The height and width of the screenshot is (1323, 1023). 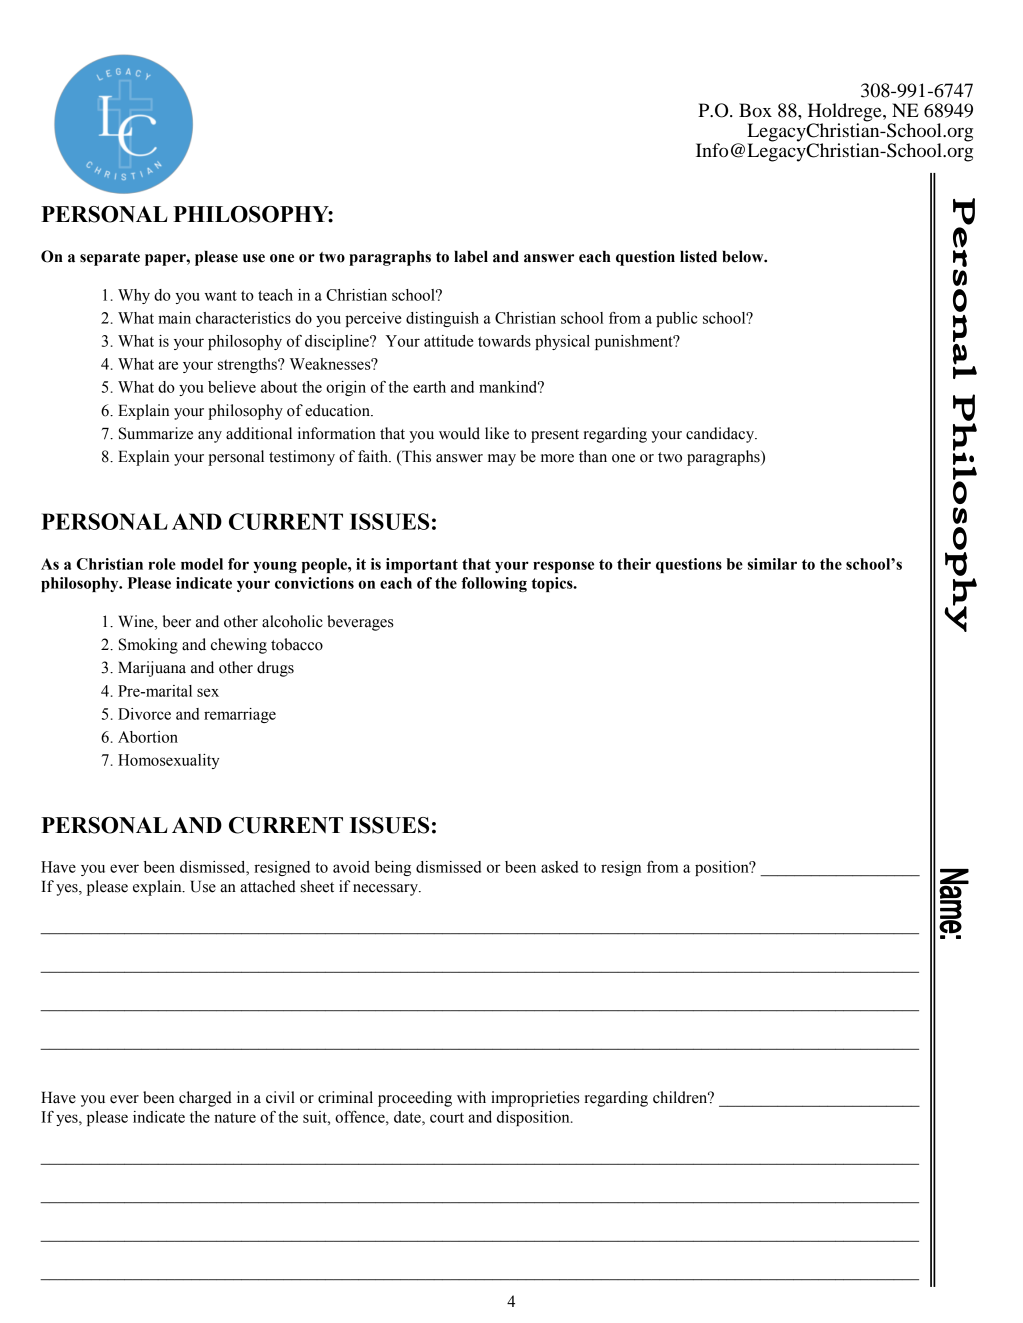 I want to click on Marijuana, so click(x=152, y=669).
